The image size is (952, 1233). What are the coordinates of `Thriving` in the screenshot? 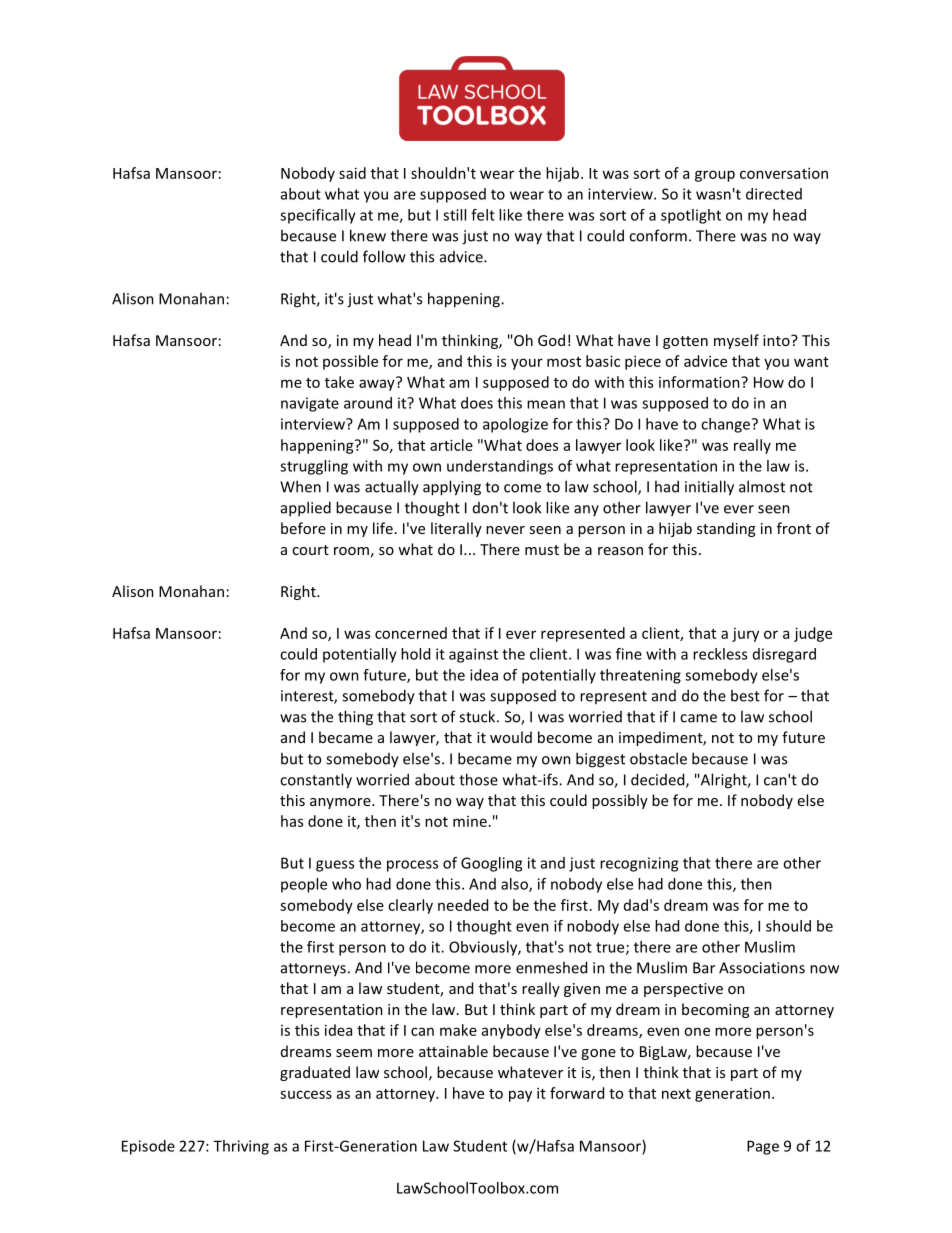 It's located at (241, 1147).
